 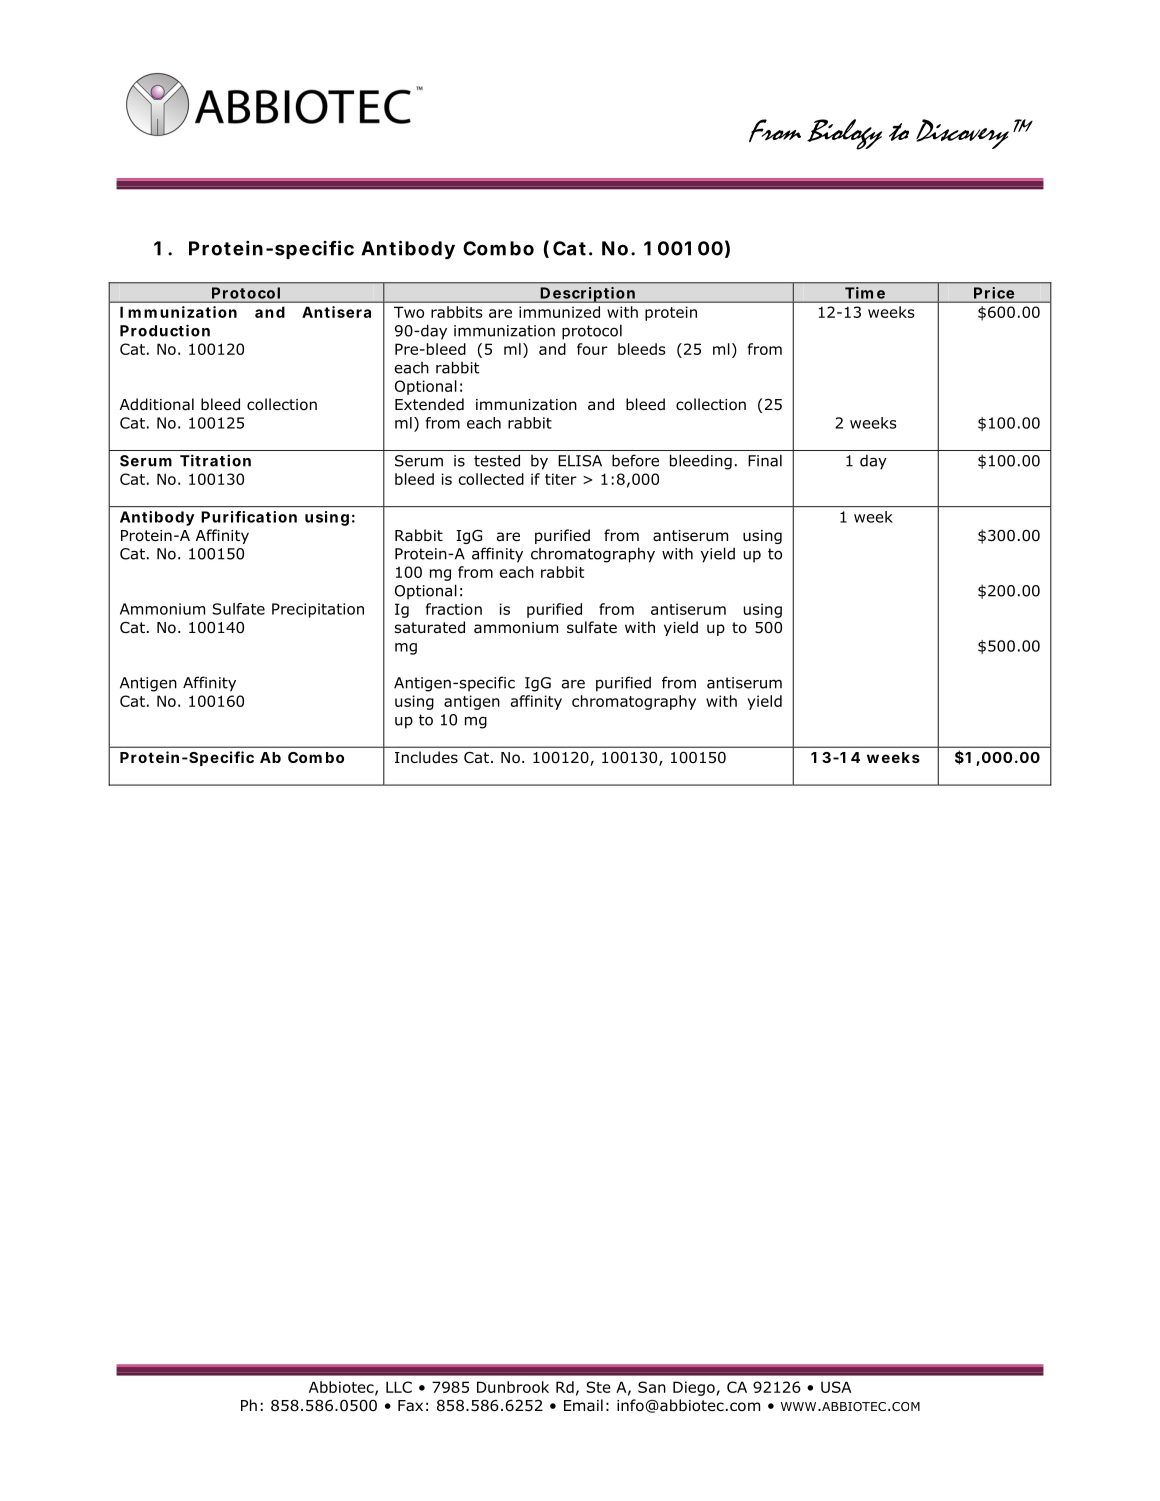 What do you see at coordinates (454, 609) in the screenshot?
I see `fraction` at bounding box center [454, 609].
